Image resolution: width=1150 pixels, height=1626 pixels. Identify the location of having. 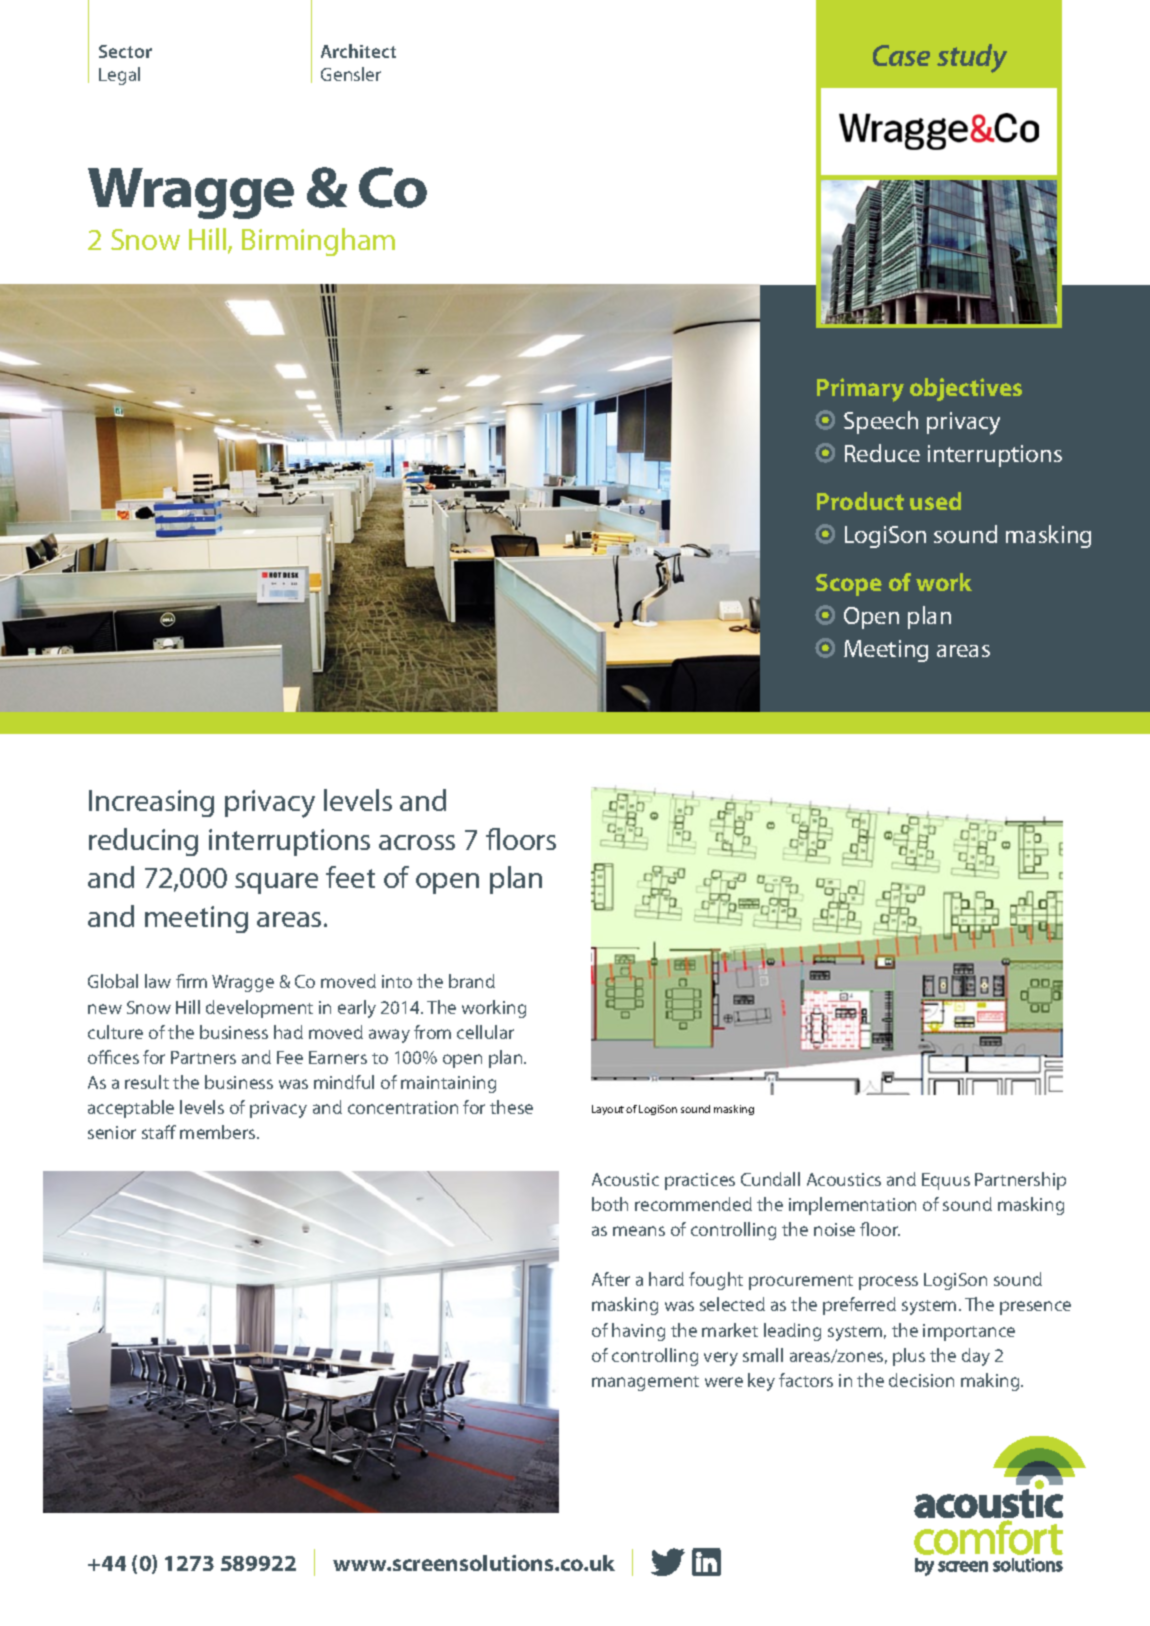
(638, 1332).
